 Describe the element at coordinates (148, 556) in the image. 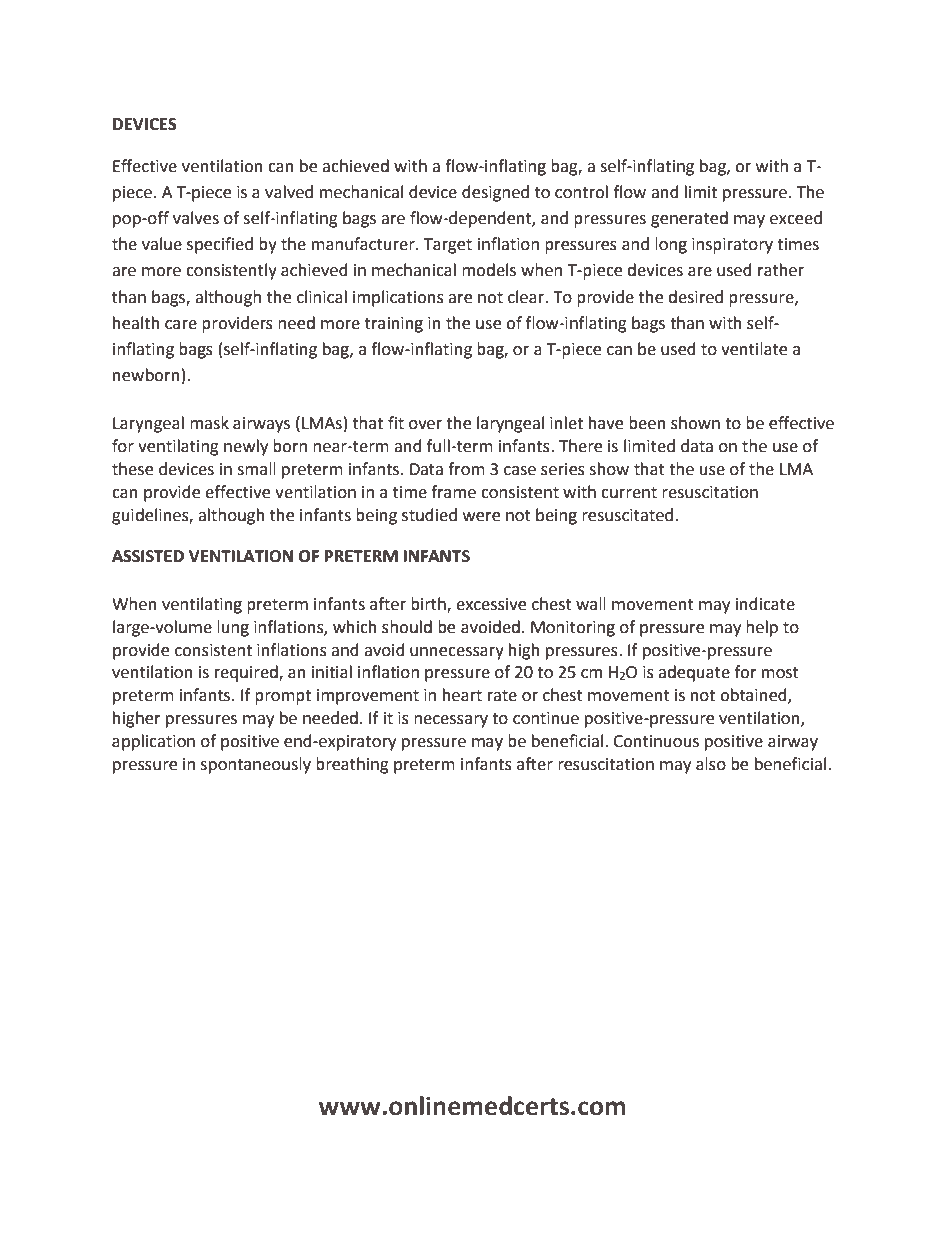

I see `ASSISTED` at that location.
